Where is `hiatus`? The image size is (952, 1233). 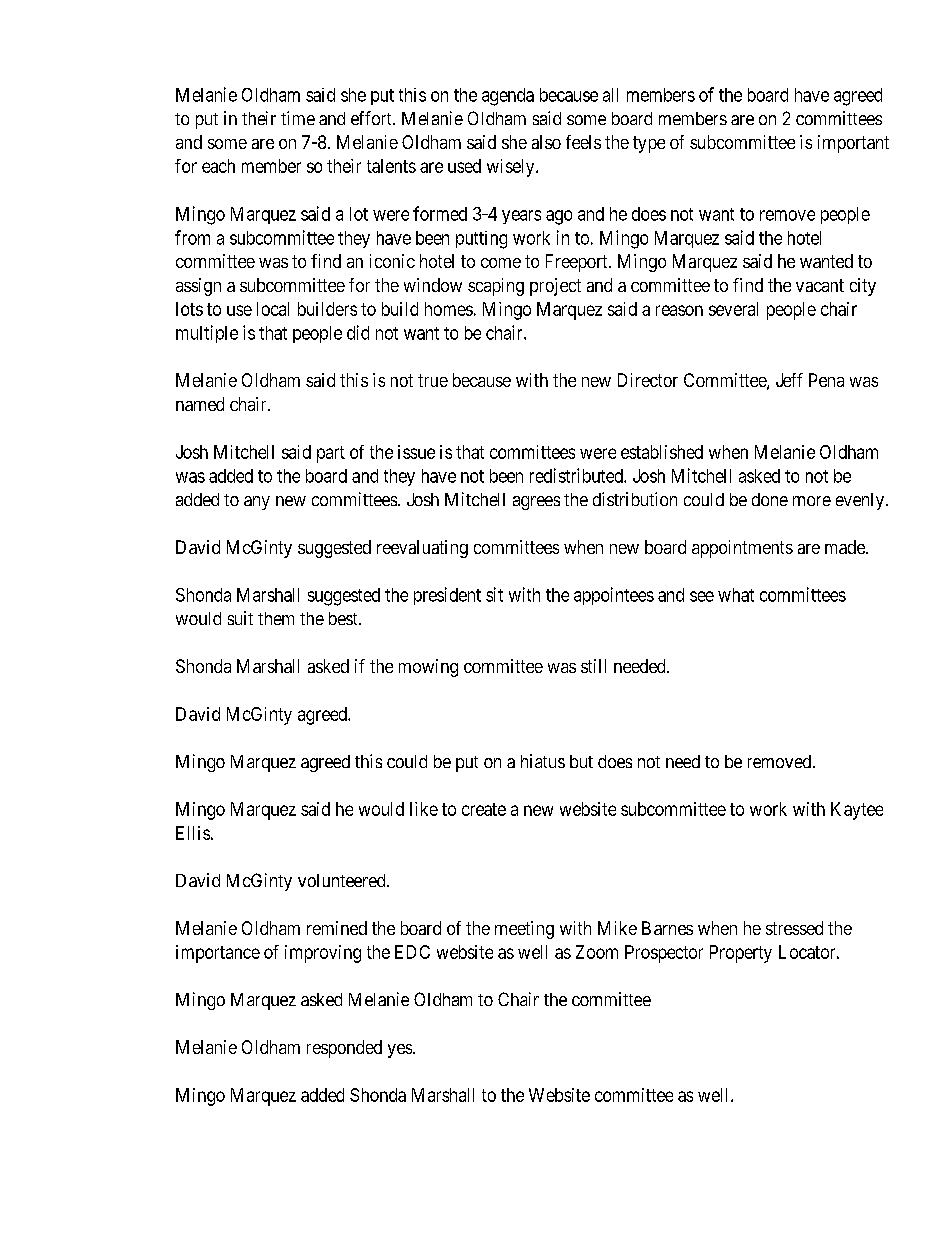
hiatus is located at coordinates (543, 761).
